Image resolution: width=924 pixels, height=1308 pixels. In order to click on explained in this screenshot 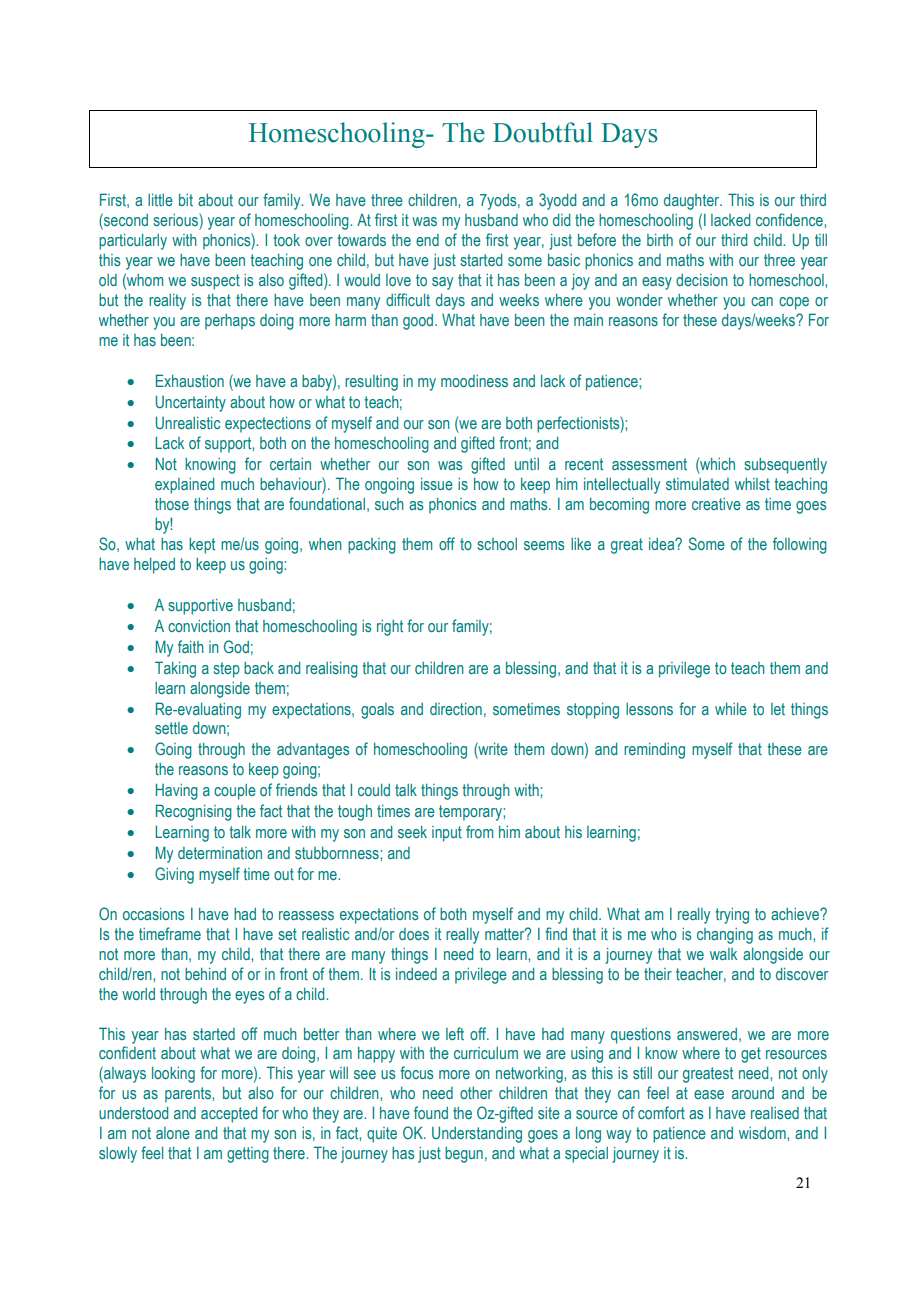, I will do `click(184, 486)`.
